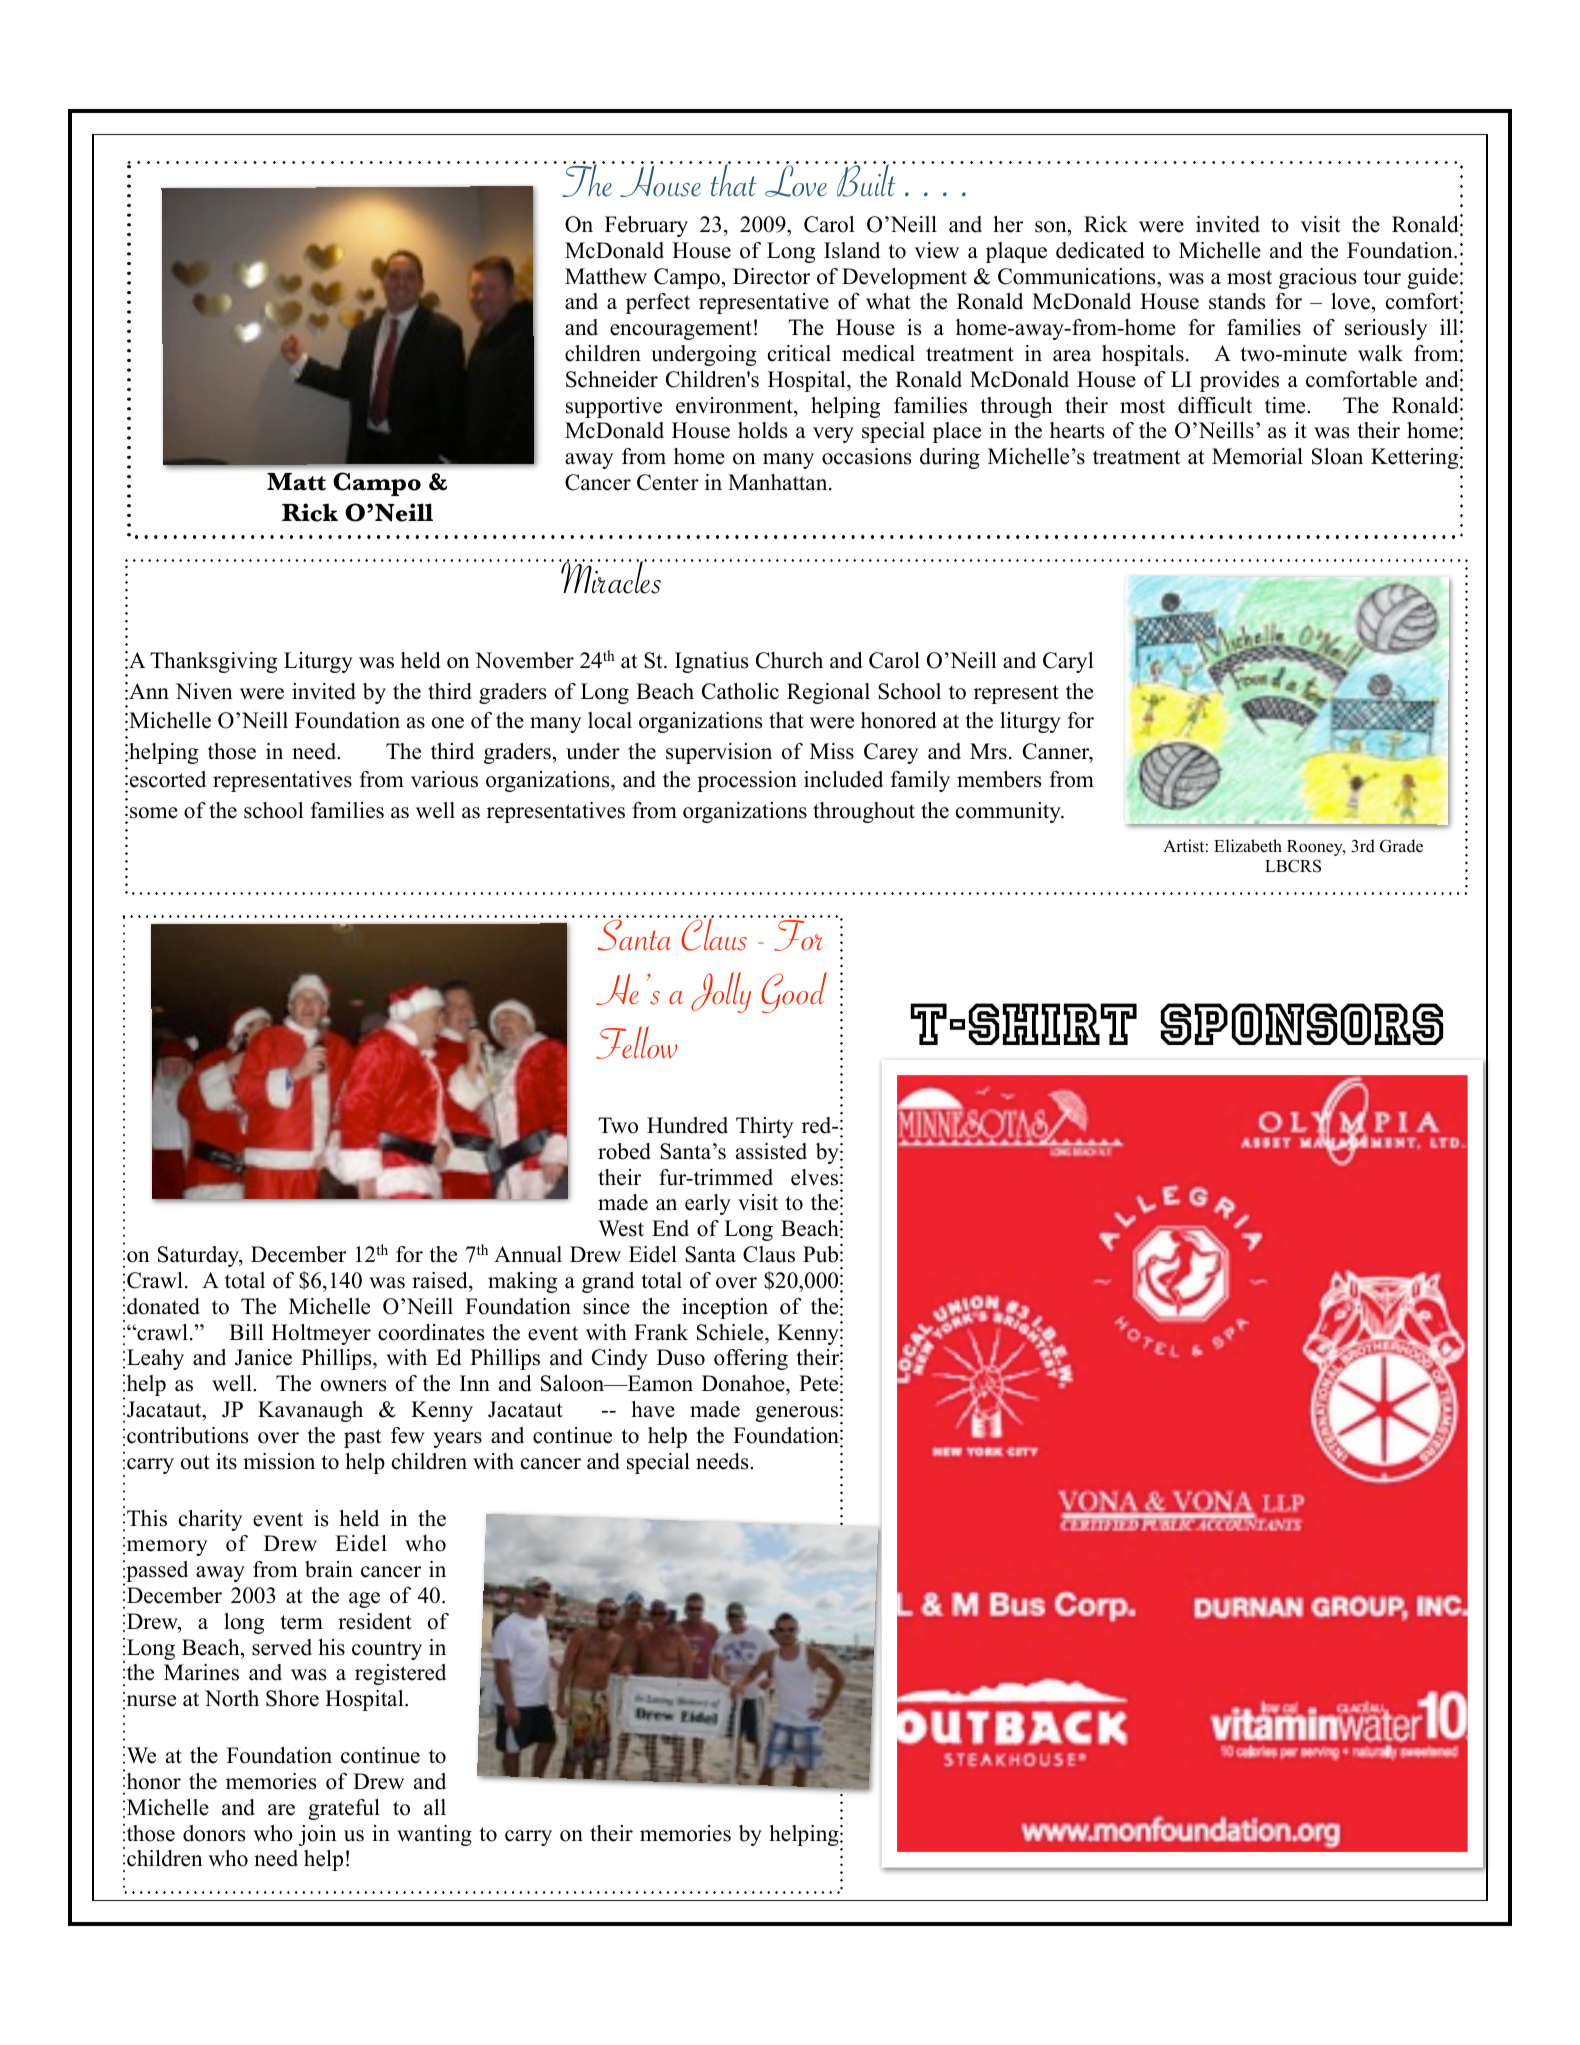  I want to click on Good, so click(794, 992).
